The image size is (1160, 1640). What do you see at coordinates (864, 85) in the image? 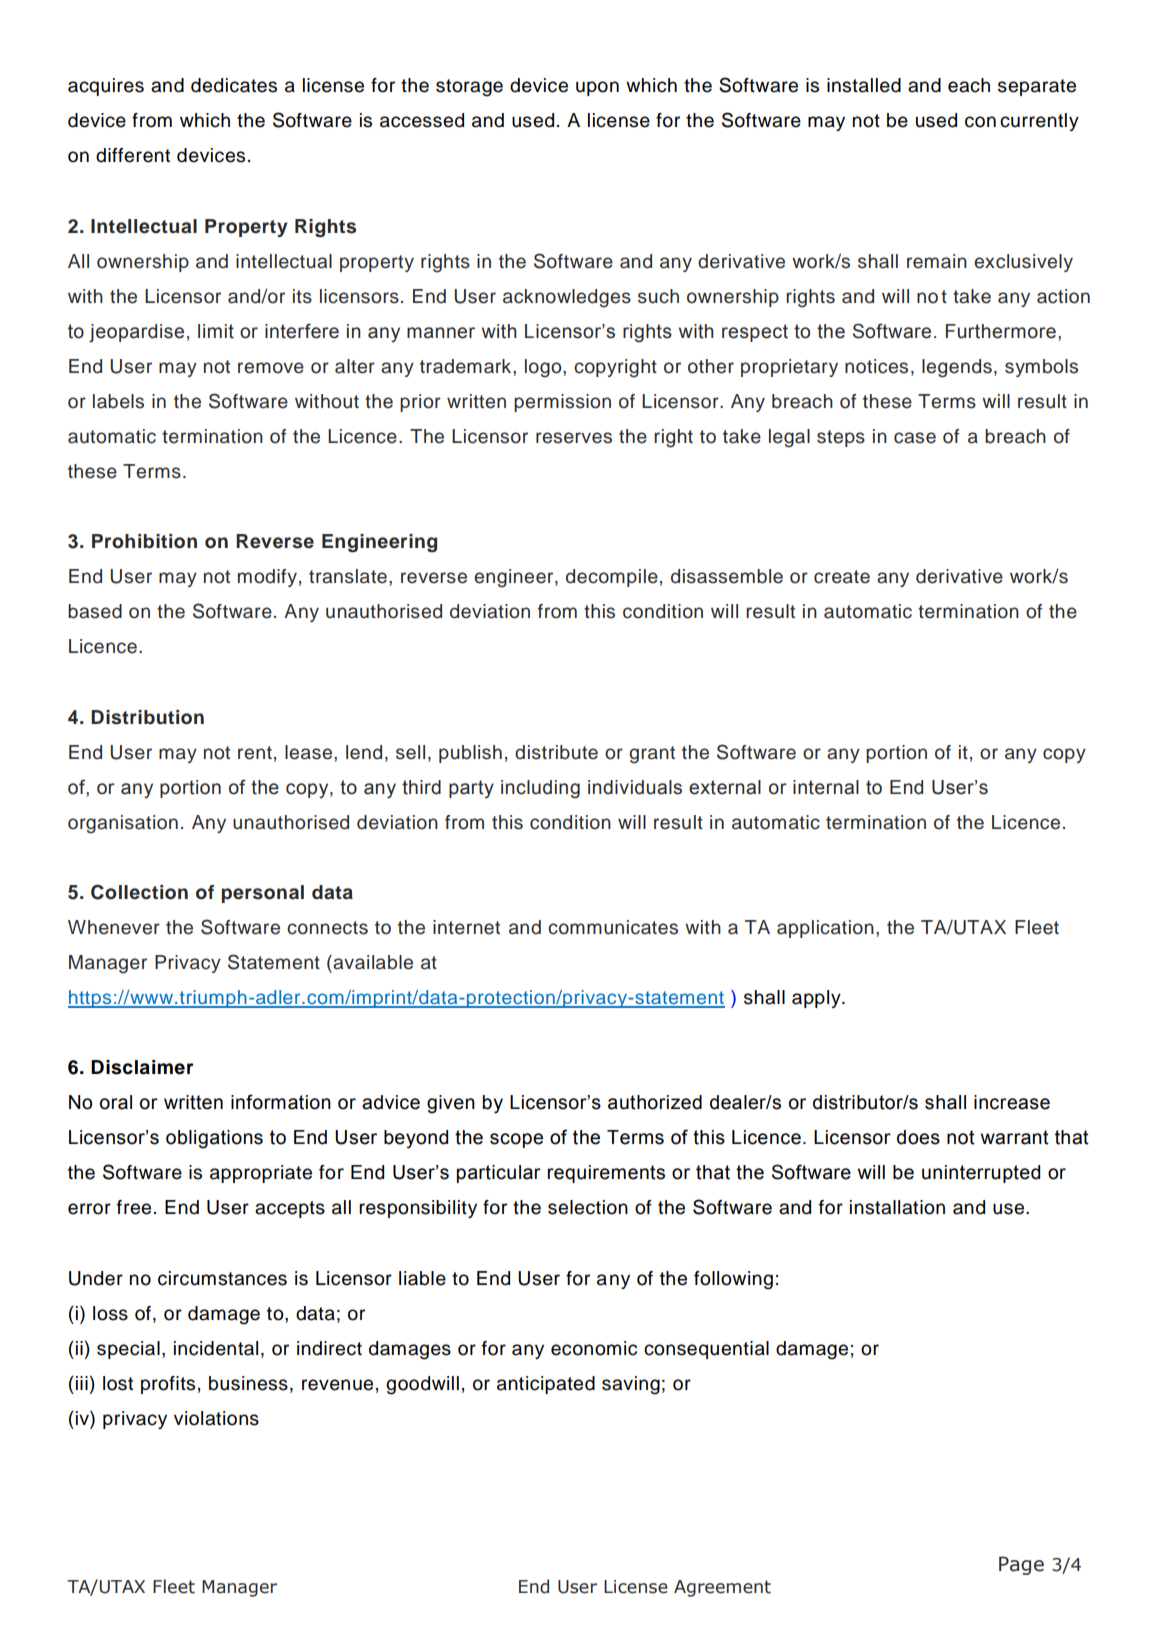
I see `installed` at bounding box center [864, 85].
